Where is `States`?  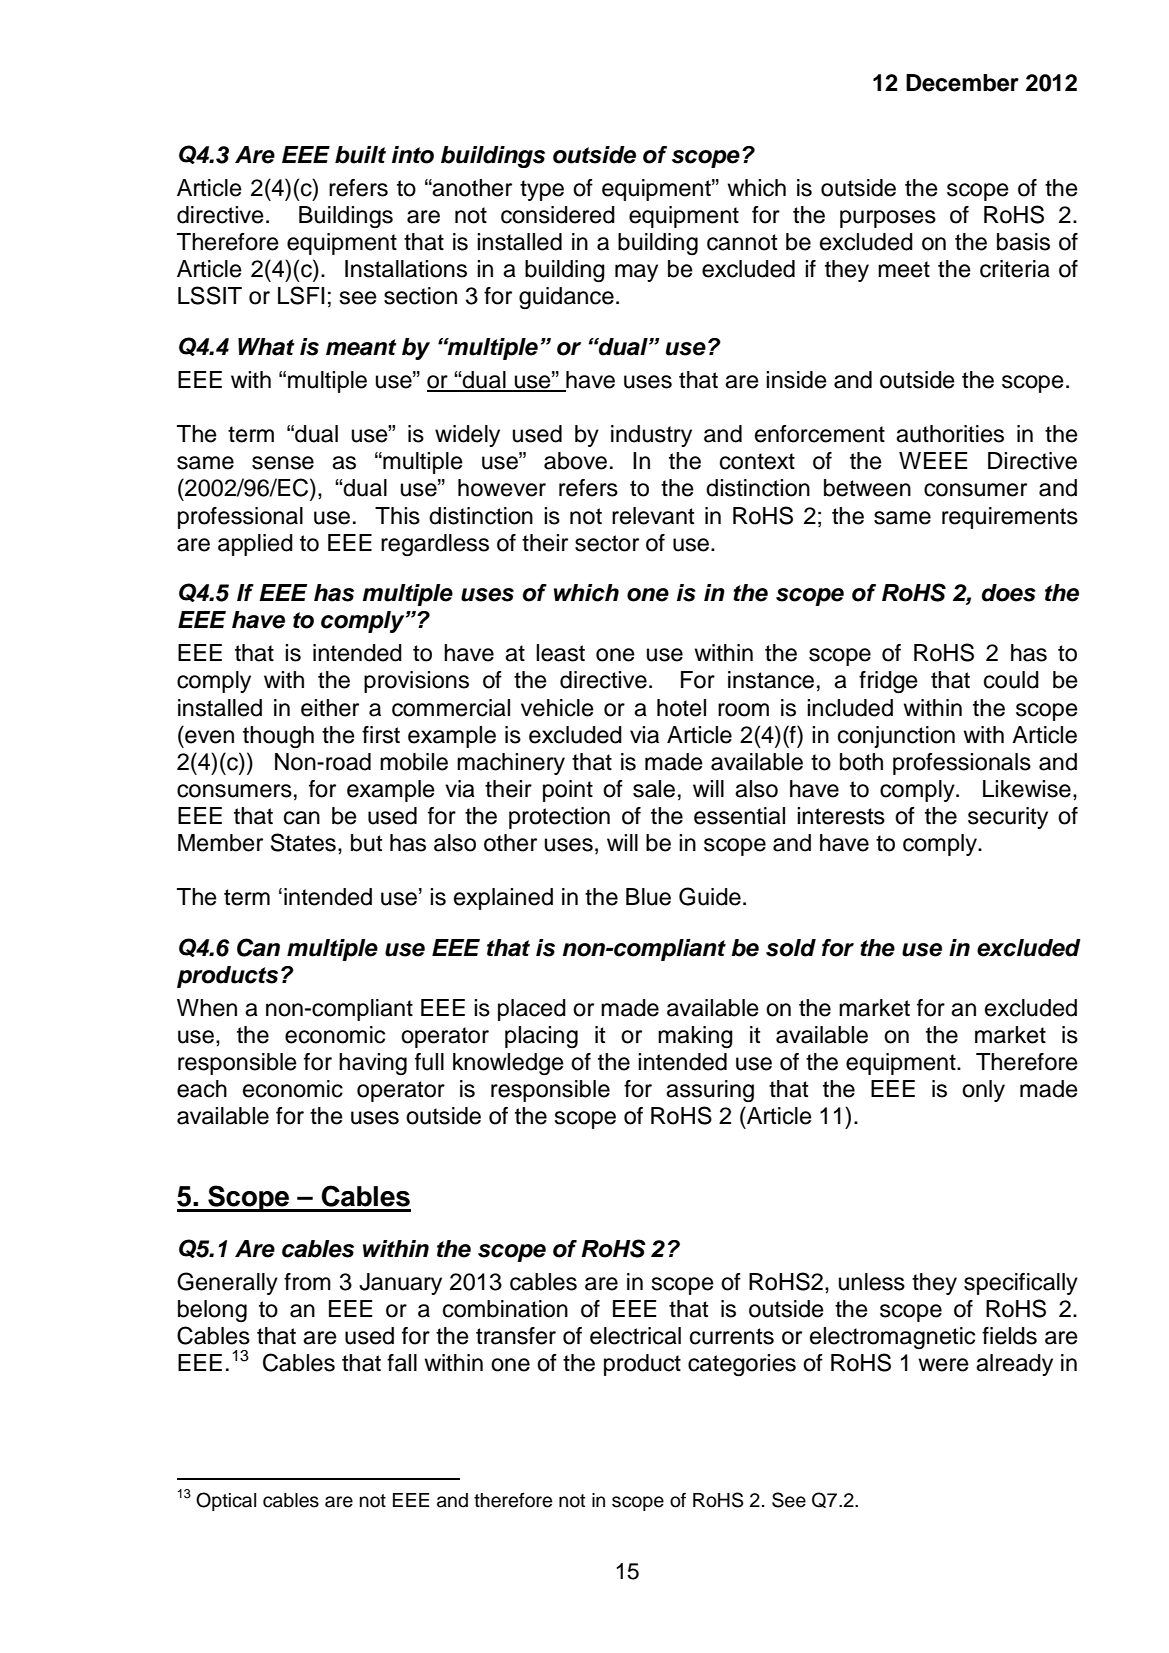 States is located at coordinates (303, 842).
